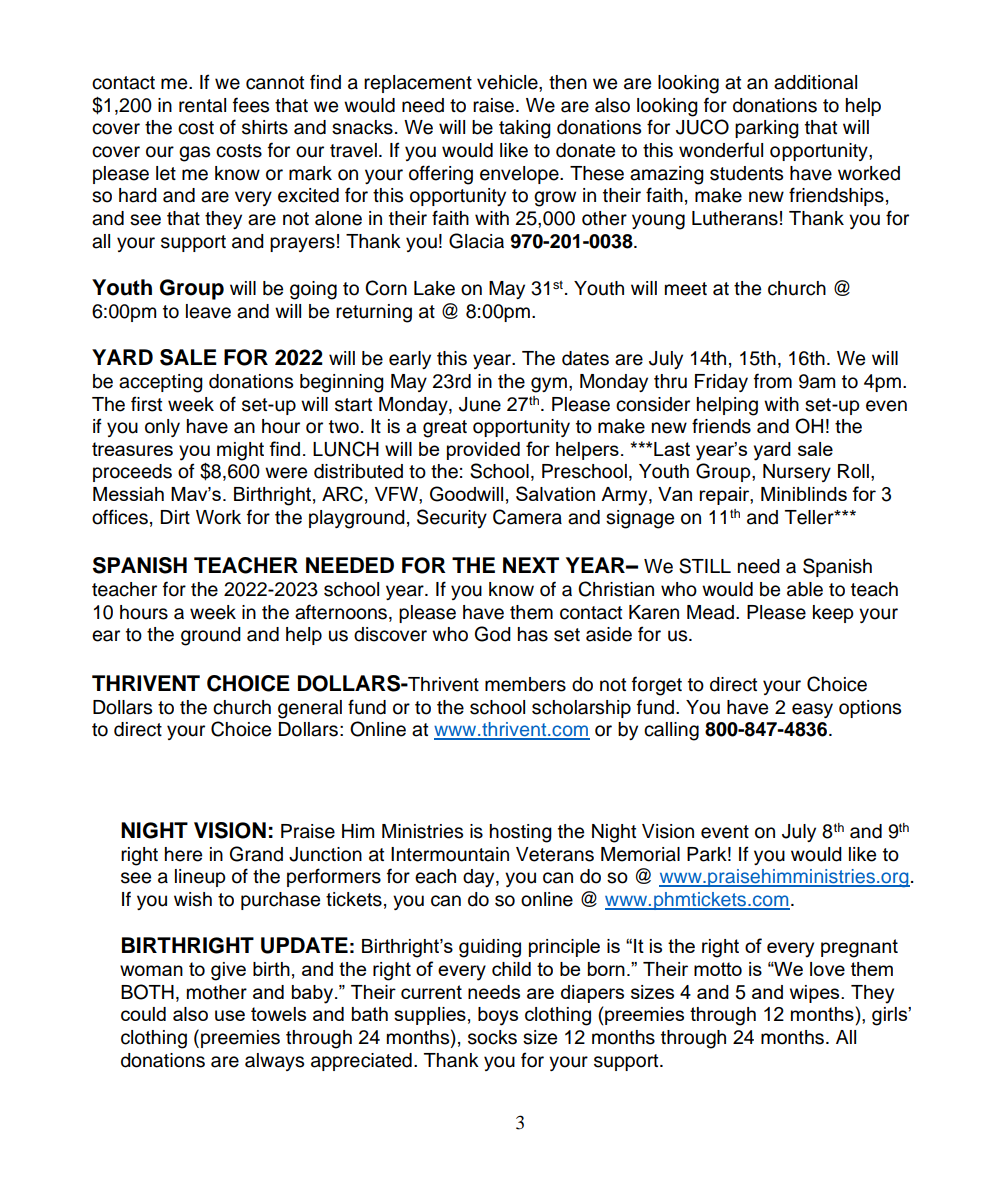 This screenshot has width=991, height=1204. I want to click on taking, so click(525, 129).
